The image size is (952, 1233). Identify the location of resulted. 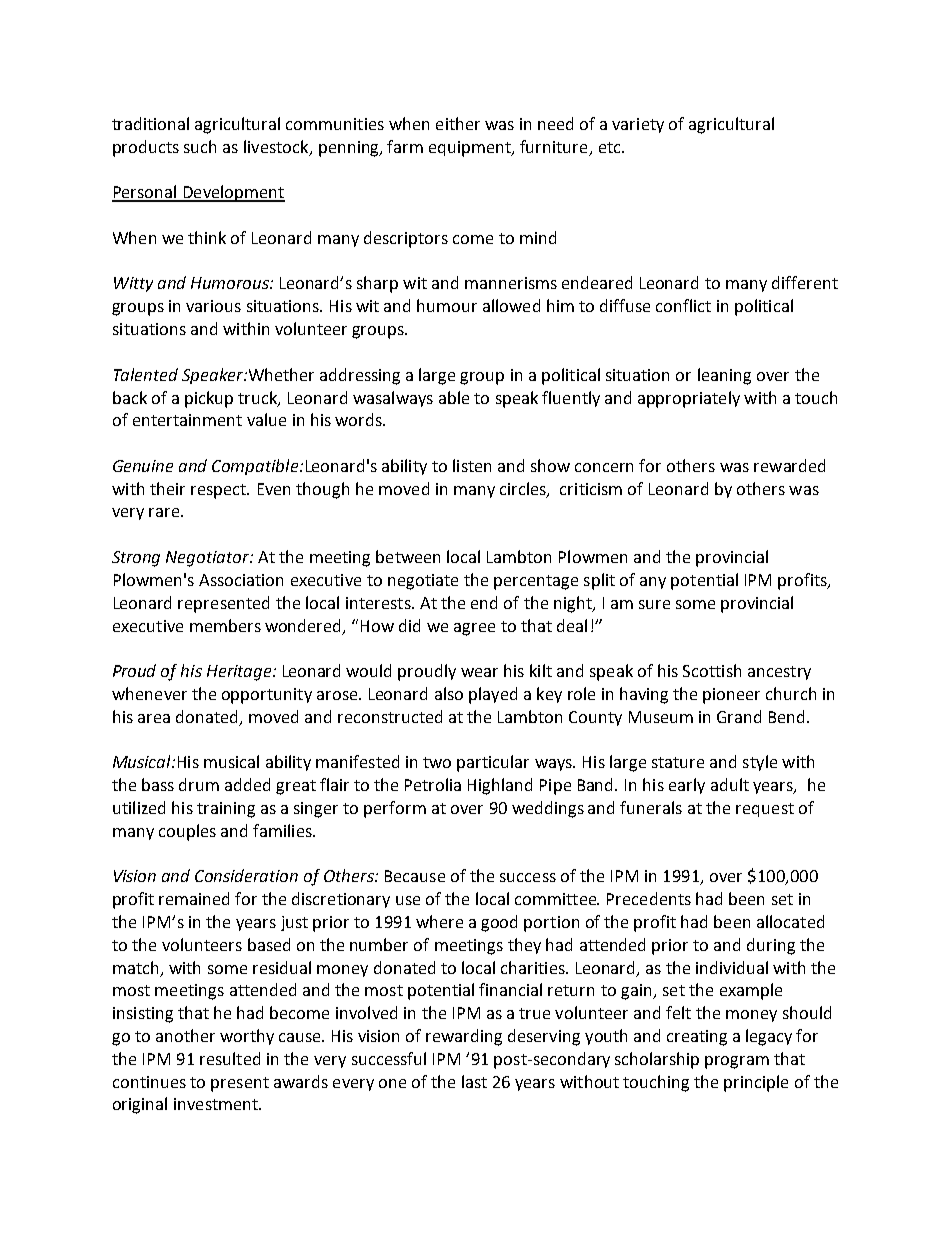
(230, 1058).
